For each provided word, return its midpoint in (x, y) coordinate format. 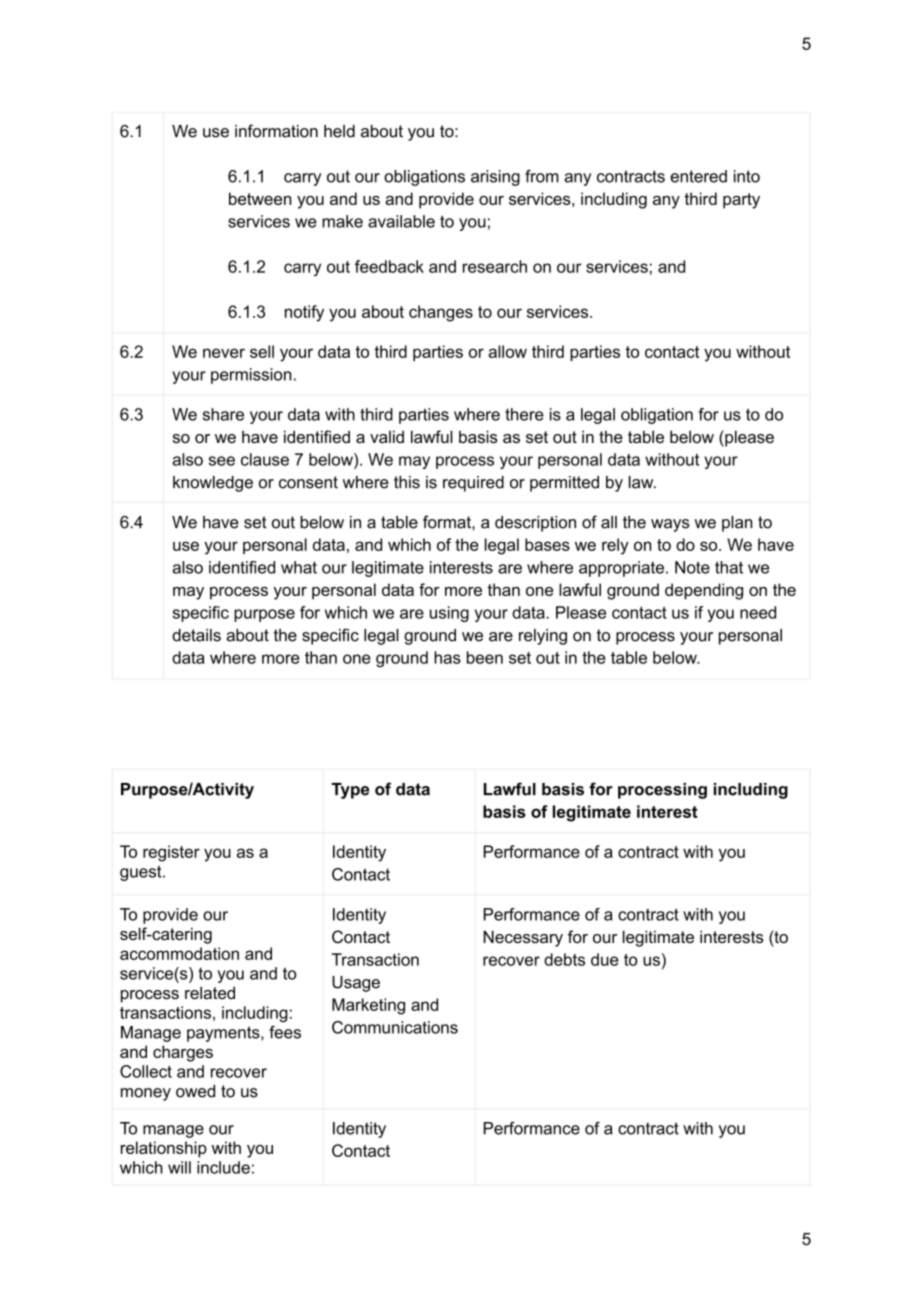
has (447, 657)
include (223, 1167)
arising (495, 178)
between (260, 198)
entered (698, 176)
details (196, 635)
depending (704, 591)
